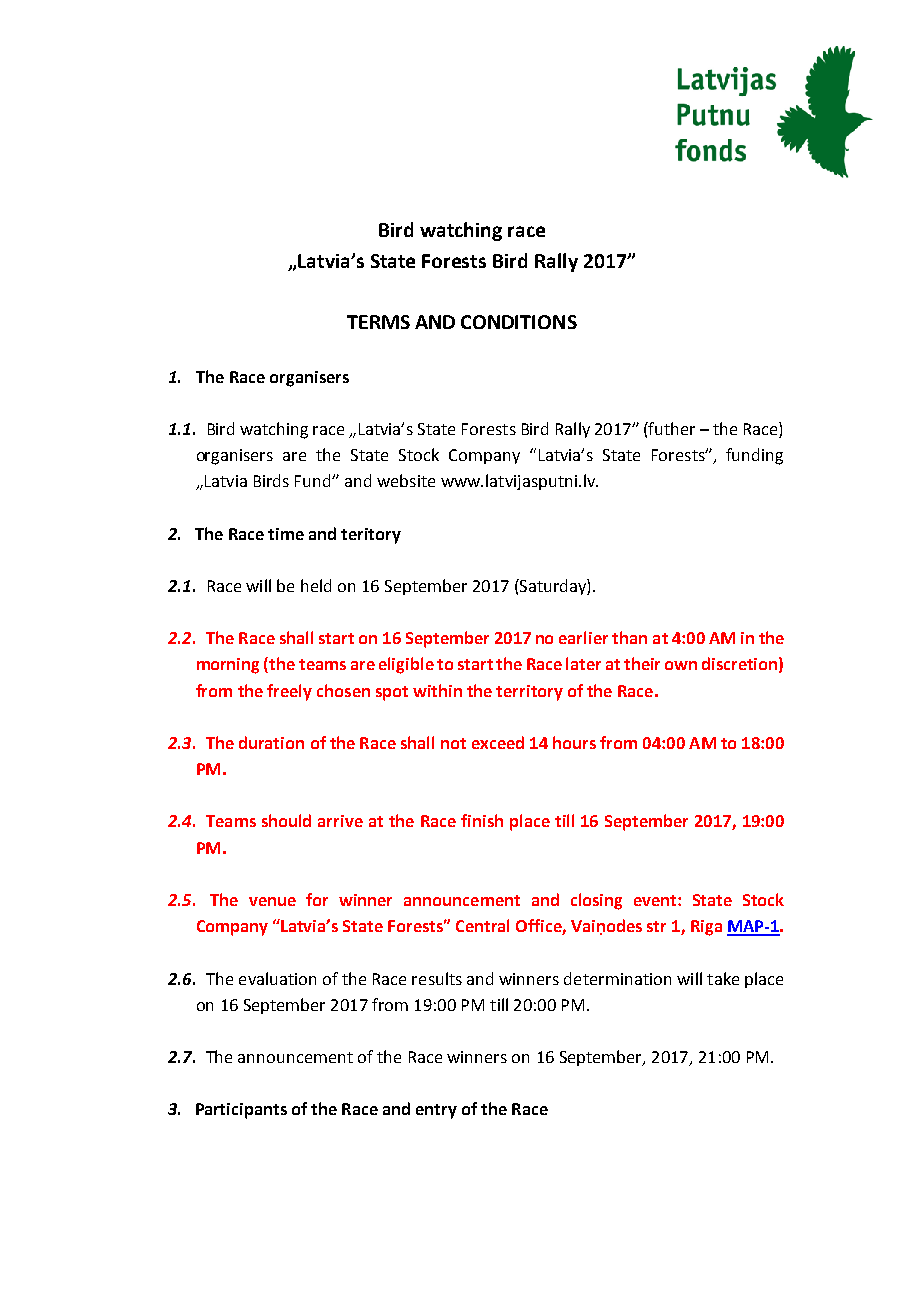 Image resolution: width=924 pixels, height=1308 pixels. I want to click on TERMS, so click(378, 322).
